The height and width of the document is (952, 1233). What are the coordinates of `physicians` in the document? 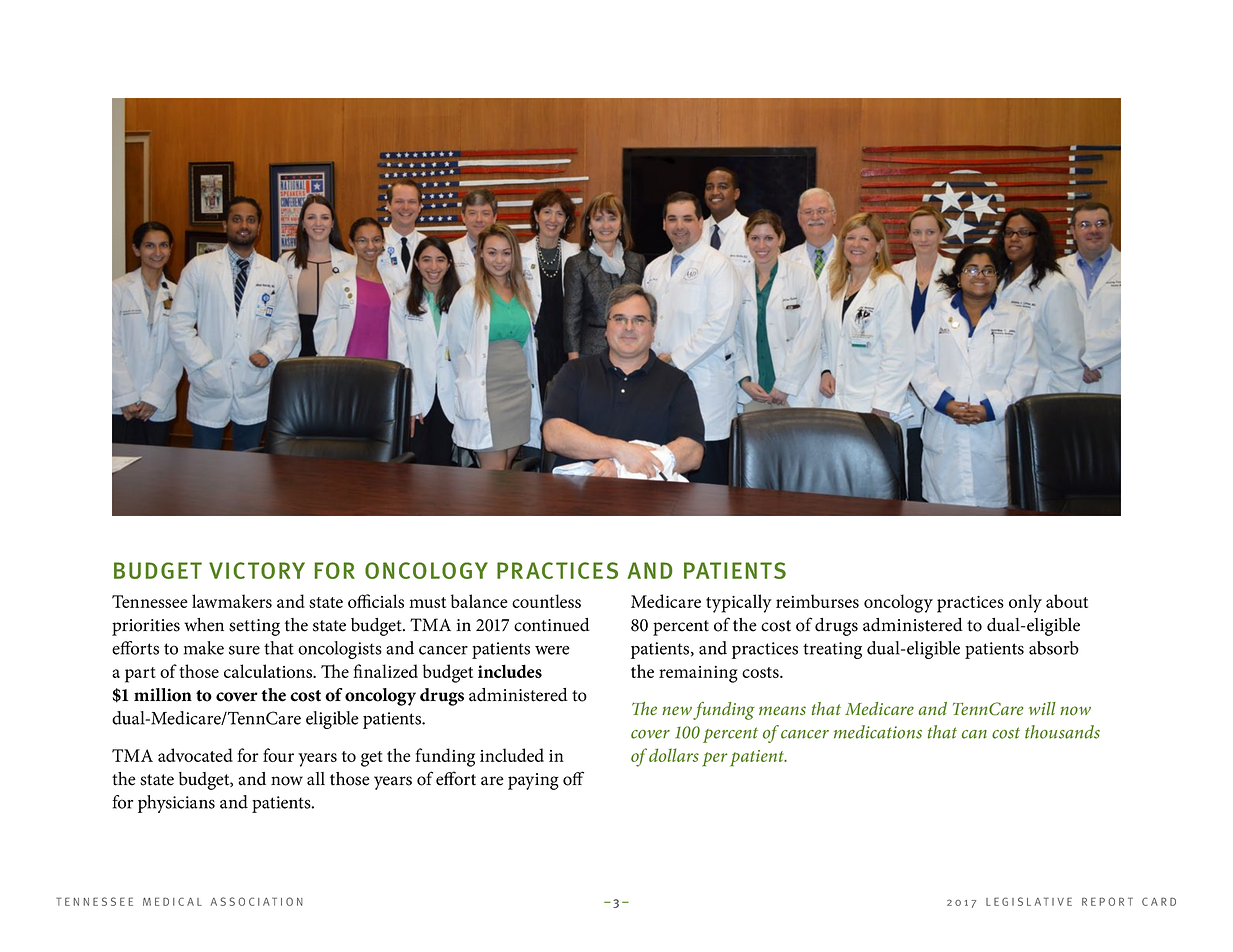 It's located at (176, 804).
